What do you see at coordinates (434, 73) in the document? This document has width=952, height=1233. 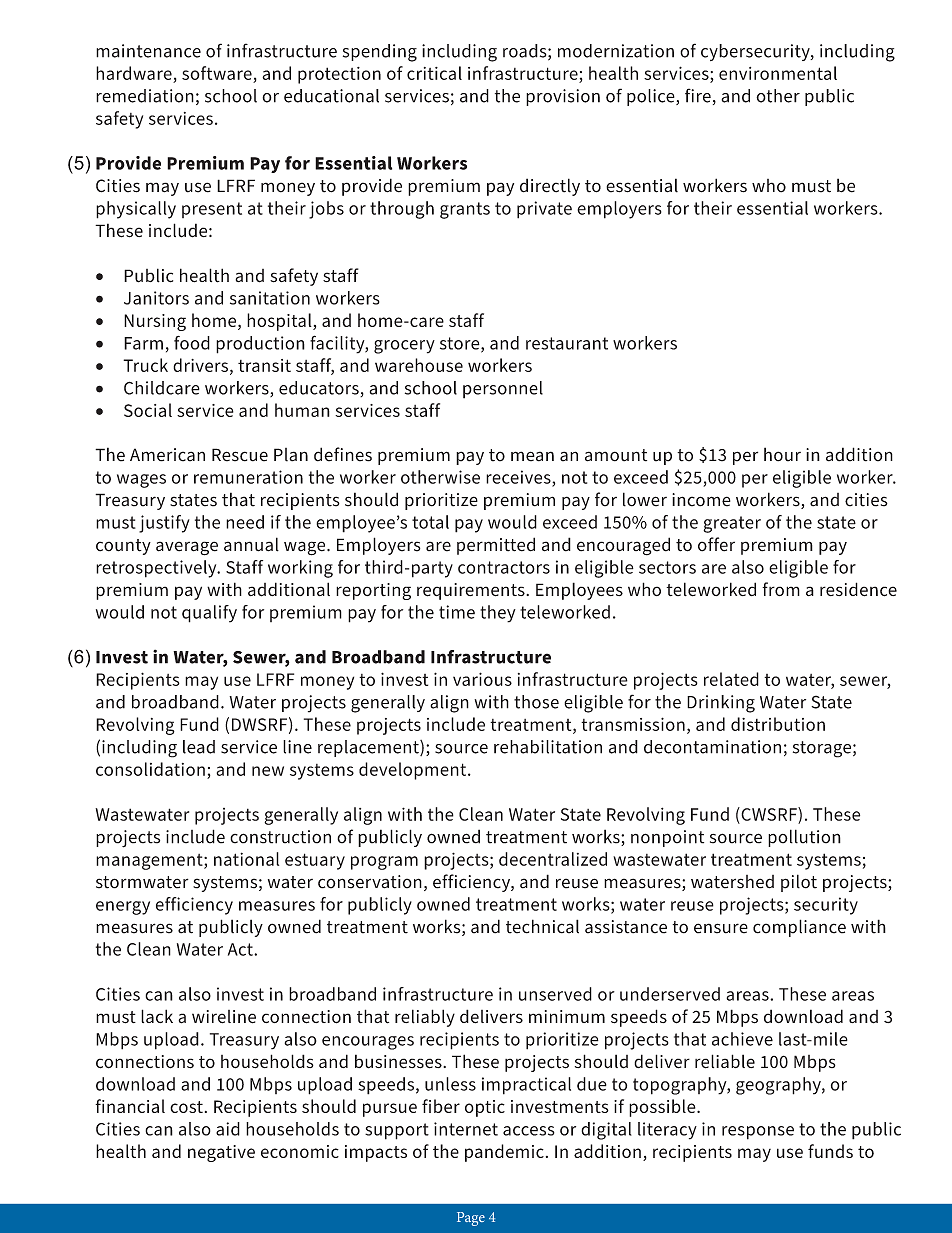 I see `critical` at bounding box center [434, 73].
